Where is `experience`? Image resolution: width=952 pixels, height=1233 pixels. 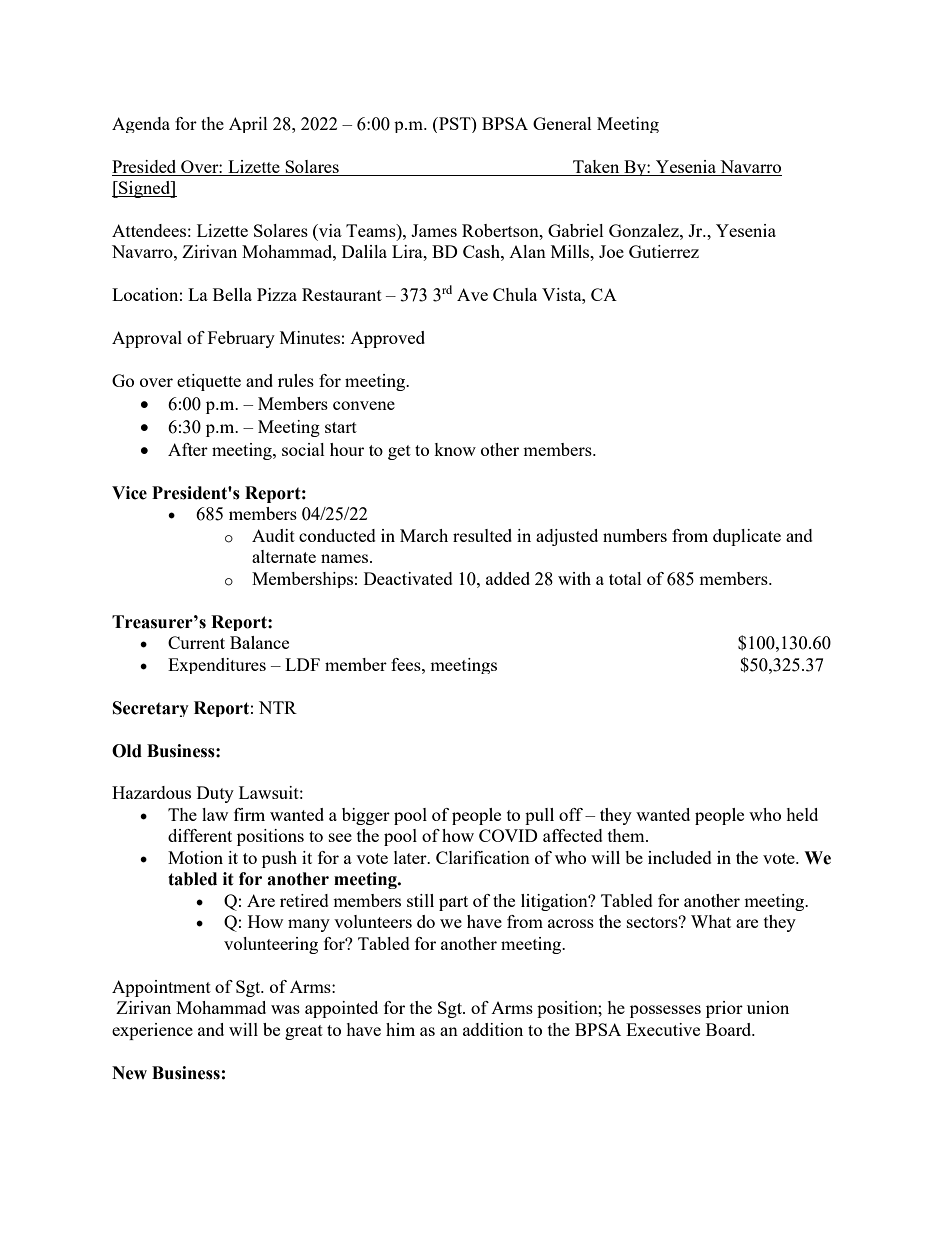 experience is located at coordinates (152, 1031).
